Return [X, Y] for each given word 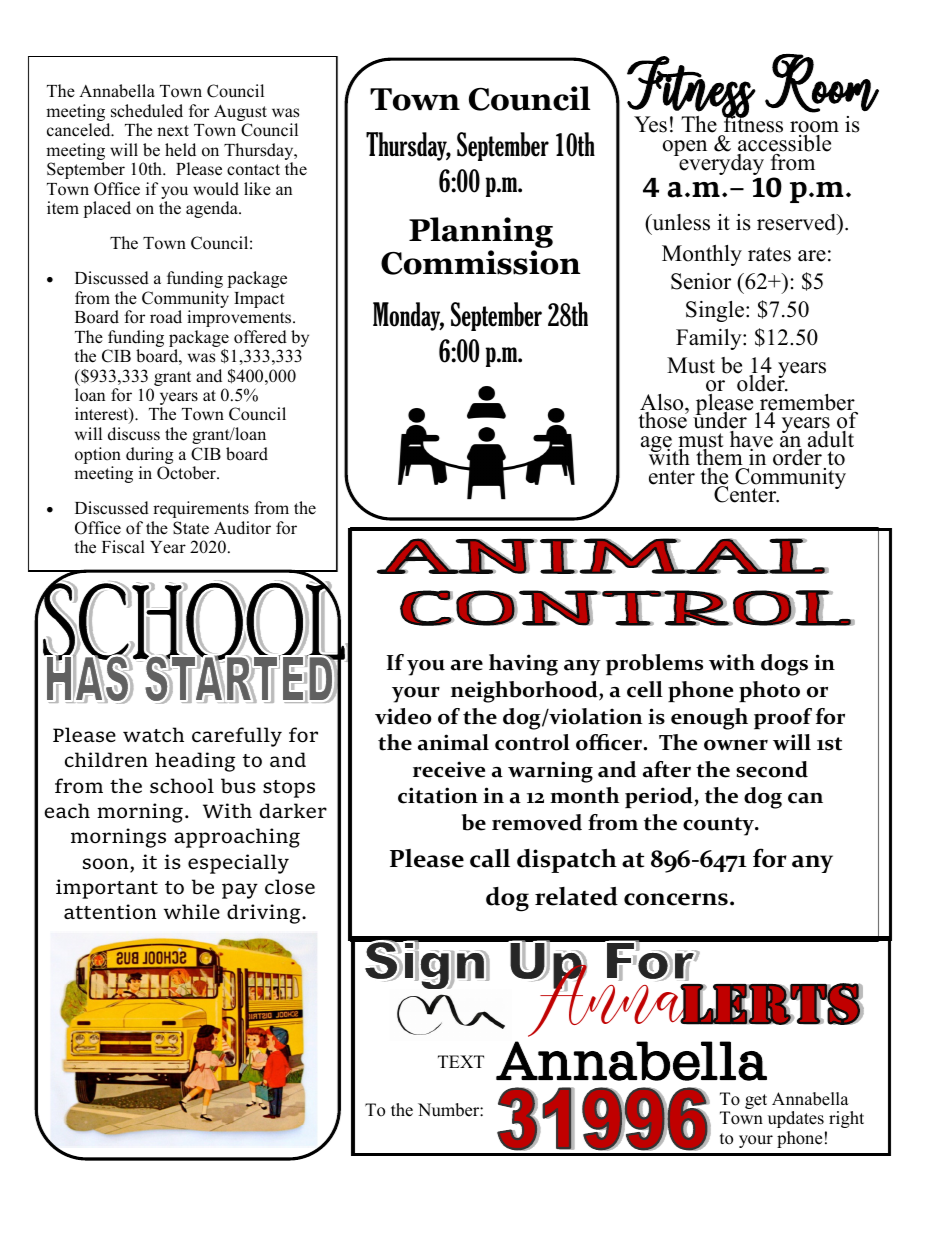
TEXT [461, 1061]
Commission [481, 262]
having [523, 665]
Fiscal [123, 547]
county [719, 826]
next [173, 131]
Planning [481, 232]
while [192, 911]
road [166, 317]
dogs [784, 665]
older [762, 382]
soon [107, 865]
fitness [752, 125]
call [490, 858]
